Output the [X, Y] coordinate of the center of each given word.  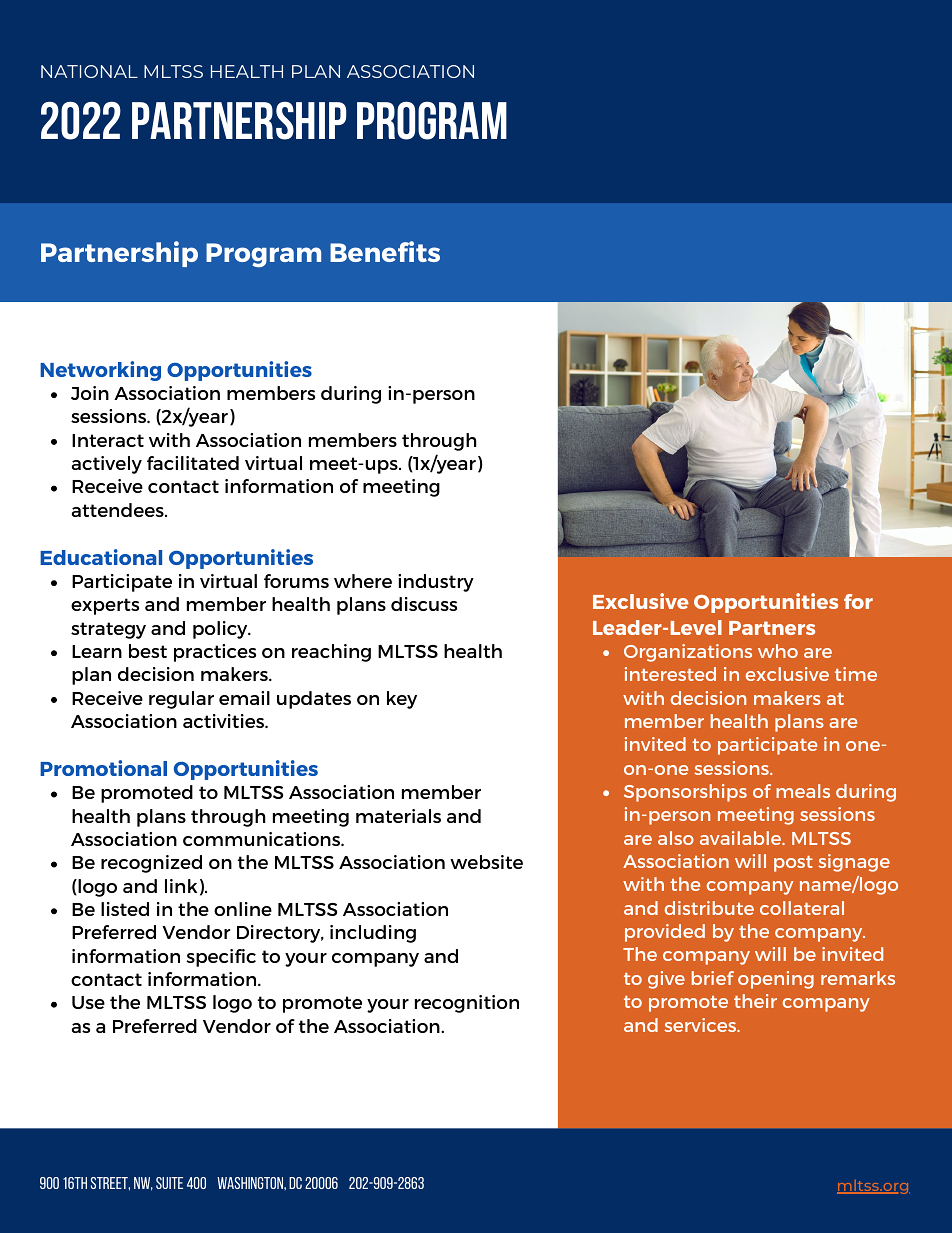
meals [803, 791]
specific [221, 958]
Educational [101, 557]
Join [90, 393]
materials [398, 816]
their [755, 1001]
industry [436, 583]
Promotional [103, 768]
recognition [467, 1004]
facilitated [193, 463]
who [778, 651]
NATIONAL [89, 71]
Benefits [385, 251]
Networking [100, 371]
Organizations [688, 653]
